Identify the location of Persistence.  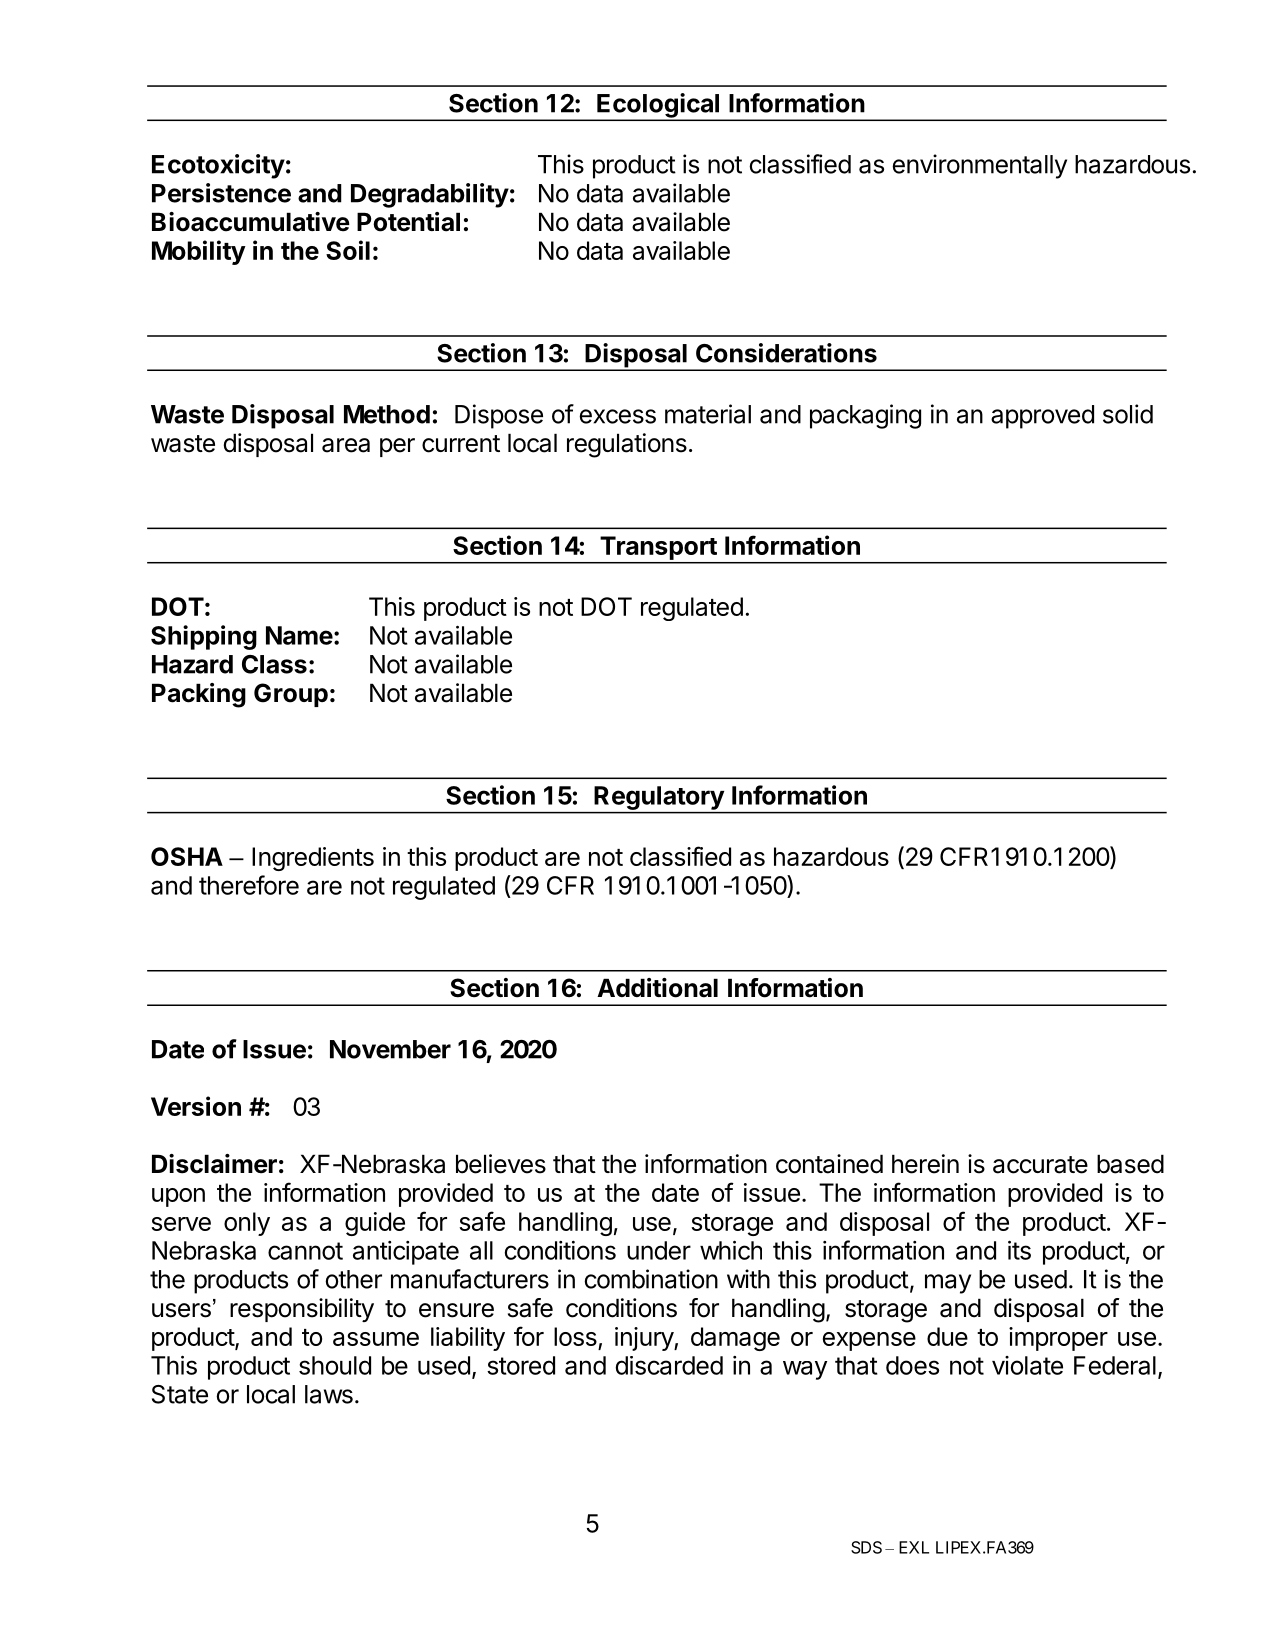
(221, 193).
